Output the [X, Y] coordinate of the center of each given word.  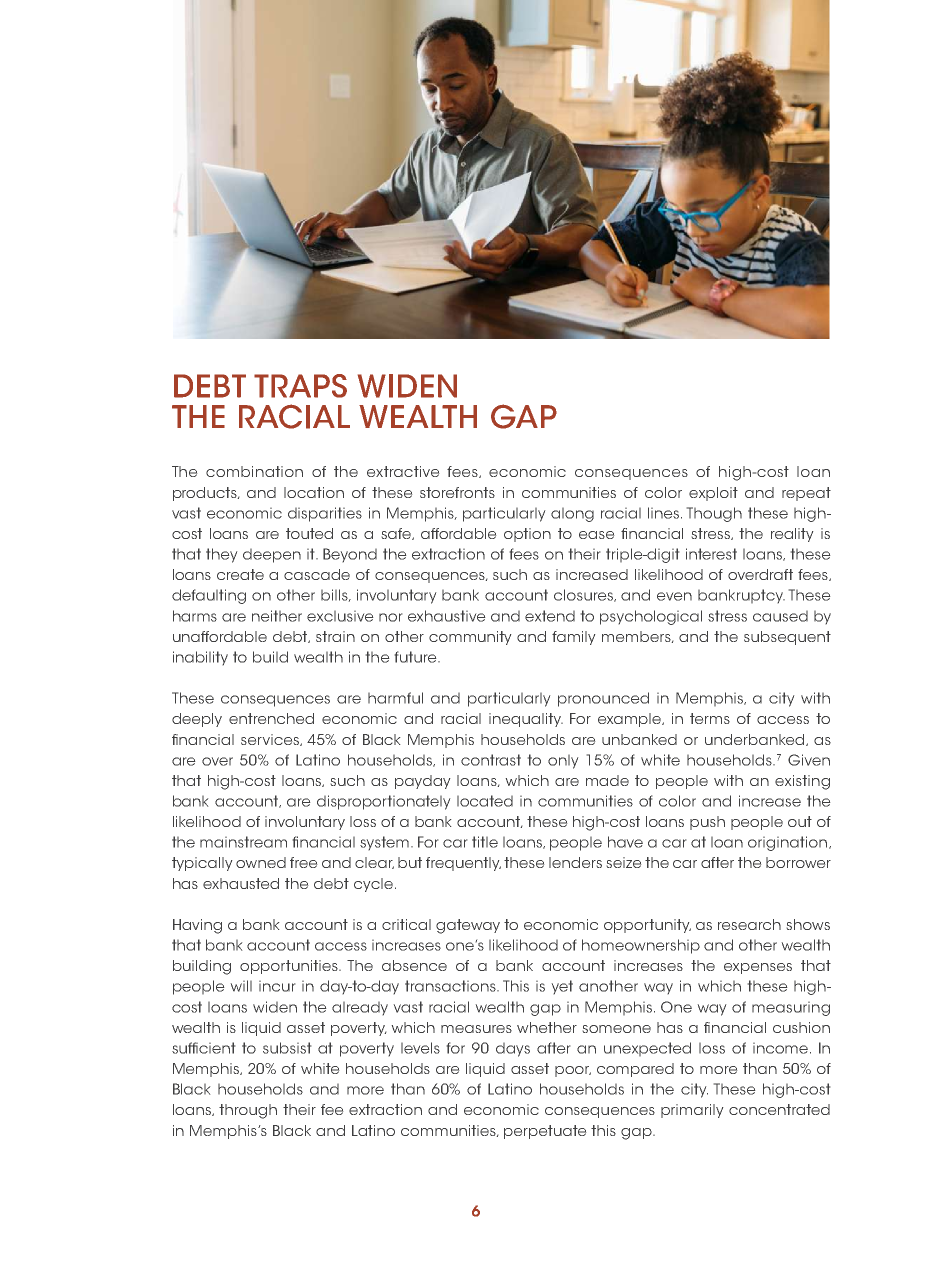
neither [277, 616]
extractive [403, 471]
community [470, 638]
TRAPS [300, 386]
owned [261, 862]
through [248, 1111]
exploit [713, 494]
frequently [463, 864]
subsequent [787, 638]
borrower [798, 862]
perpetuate [545, 1132]
